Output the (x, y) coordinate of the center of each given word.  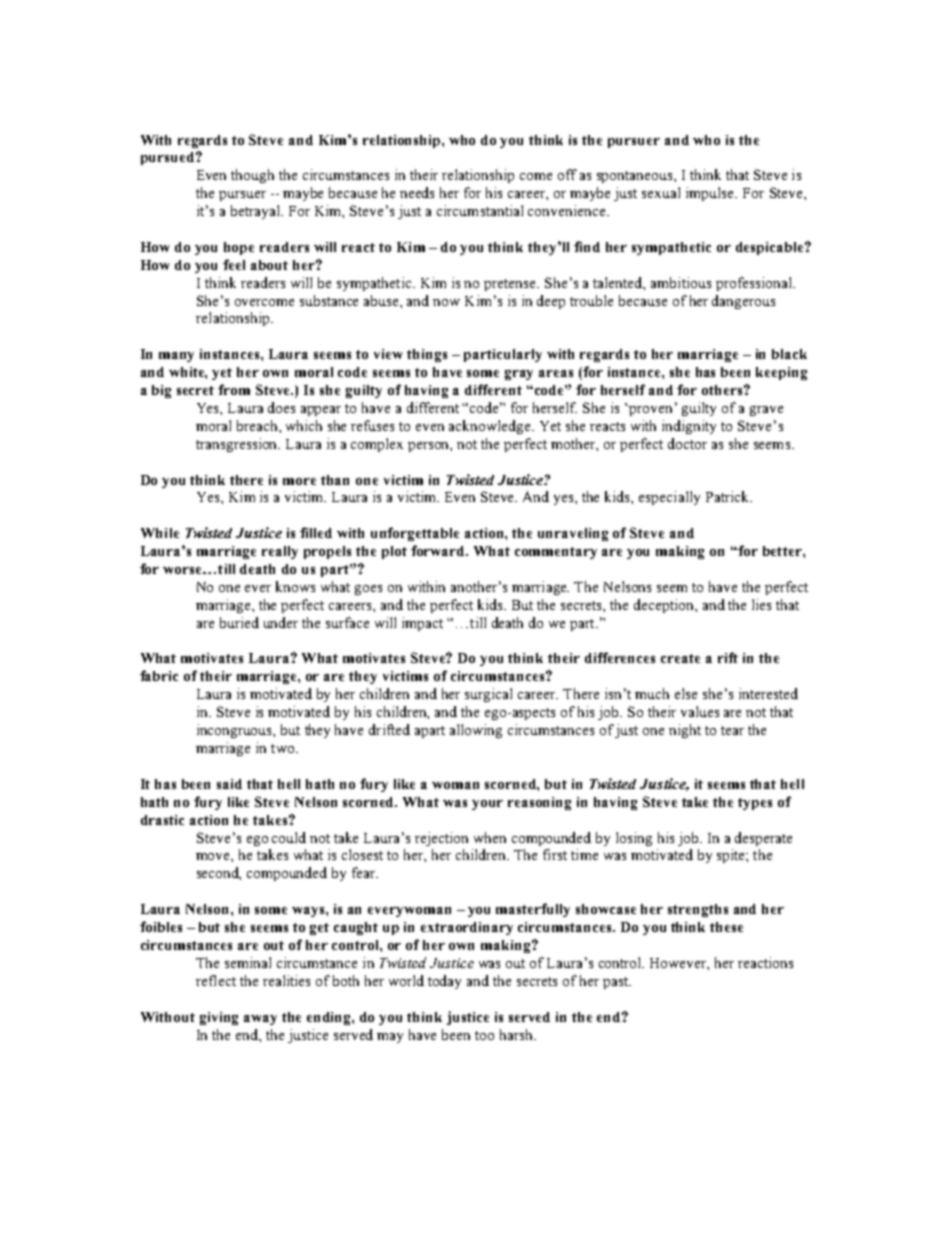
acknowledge (491, 427)
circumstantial (480, 210)
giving (219, 1018)
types (755, 804)
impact (422, 624)
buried (239, 622)
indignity (689, 427)
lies (761, 604)
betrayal (257, 212)
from (234, 389)
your (487, 805)
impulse (711, 194)
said (229, 784)
